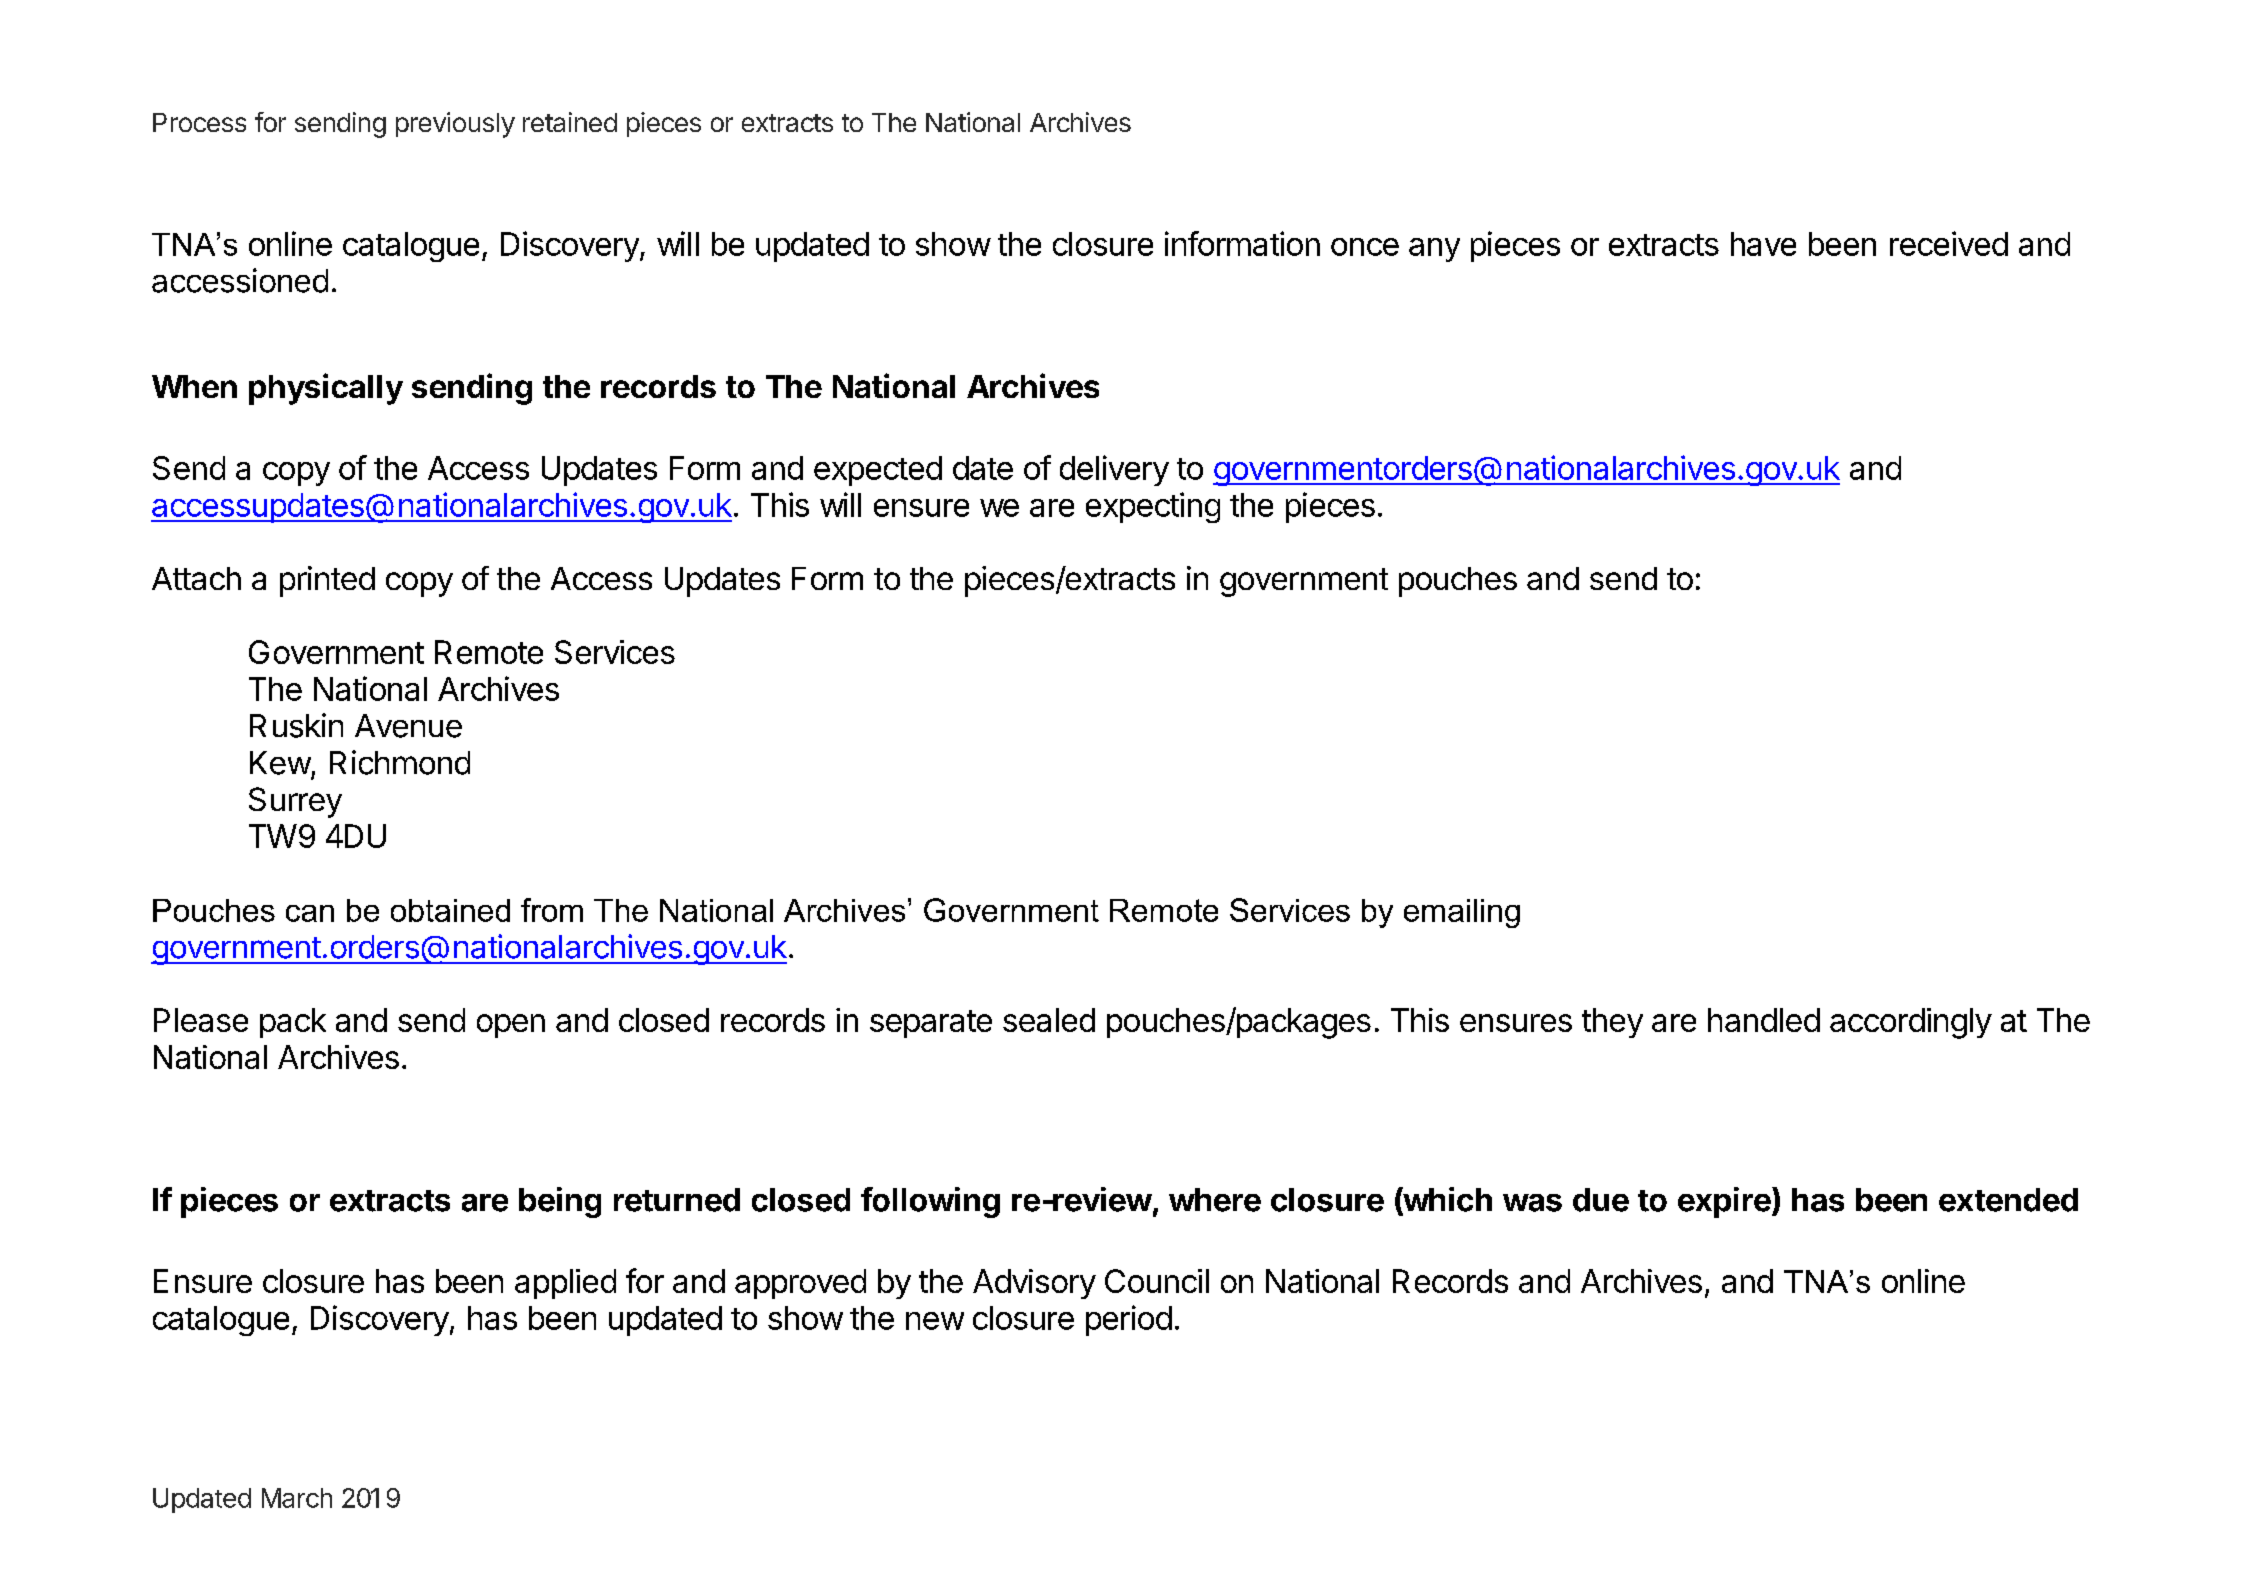  Describe the element at coordinates (1129, 1320) in the page. I see `period` at that location.
